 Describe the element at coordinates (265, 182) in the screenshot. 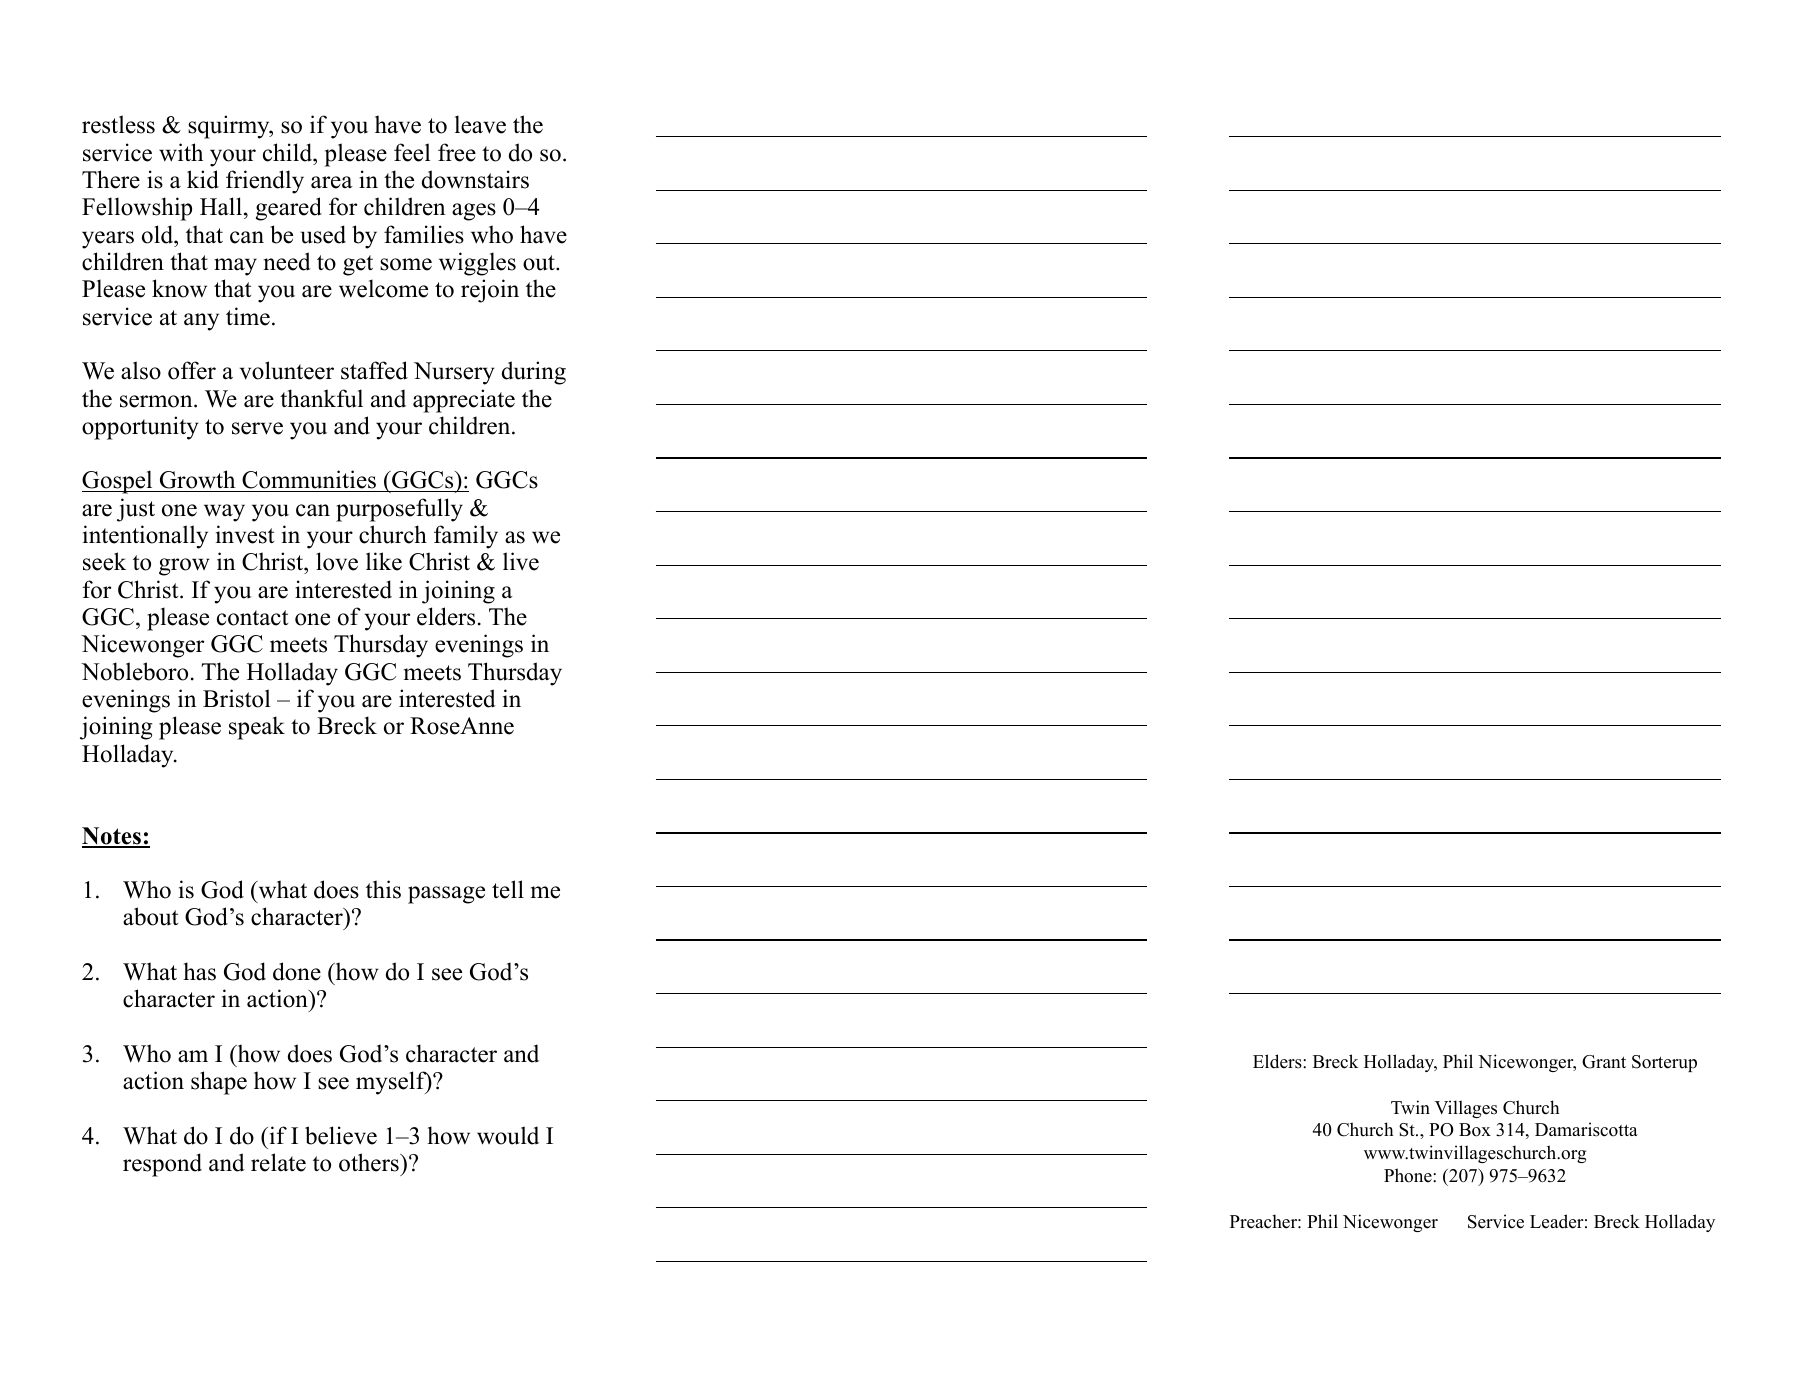

I see `friendly` at that location.
